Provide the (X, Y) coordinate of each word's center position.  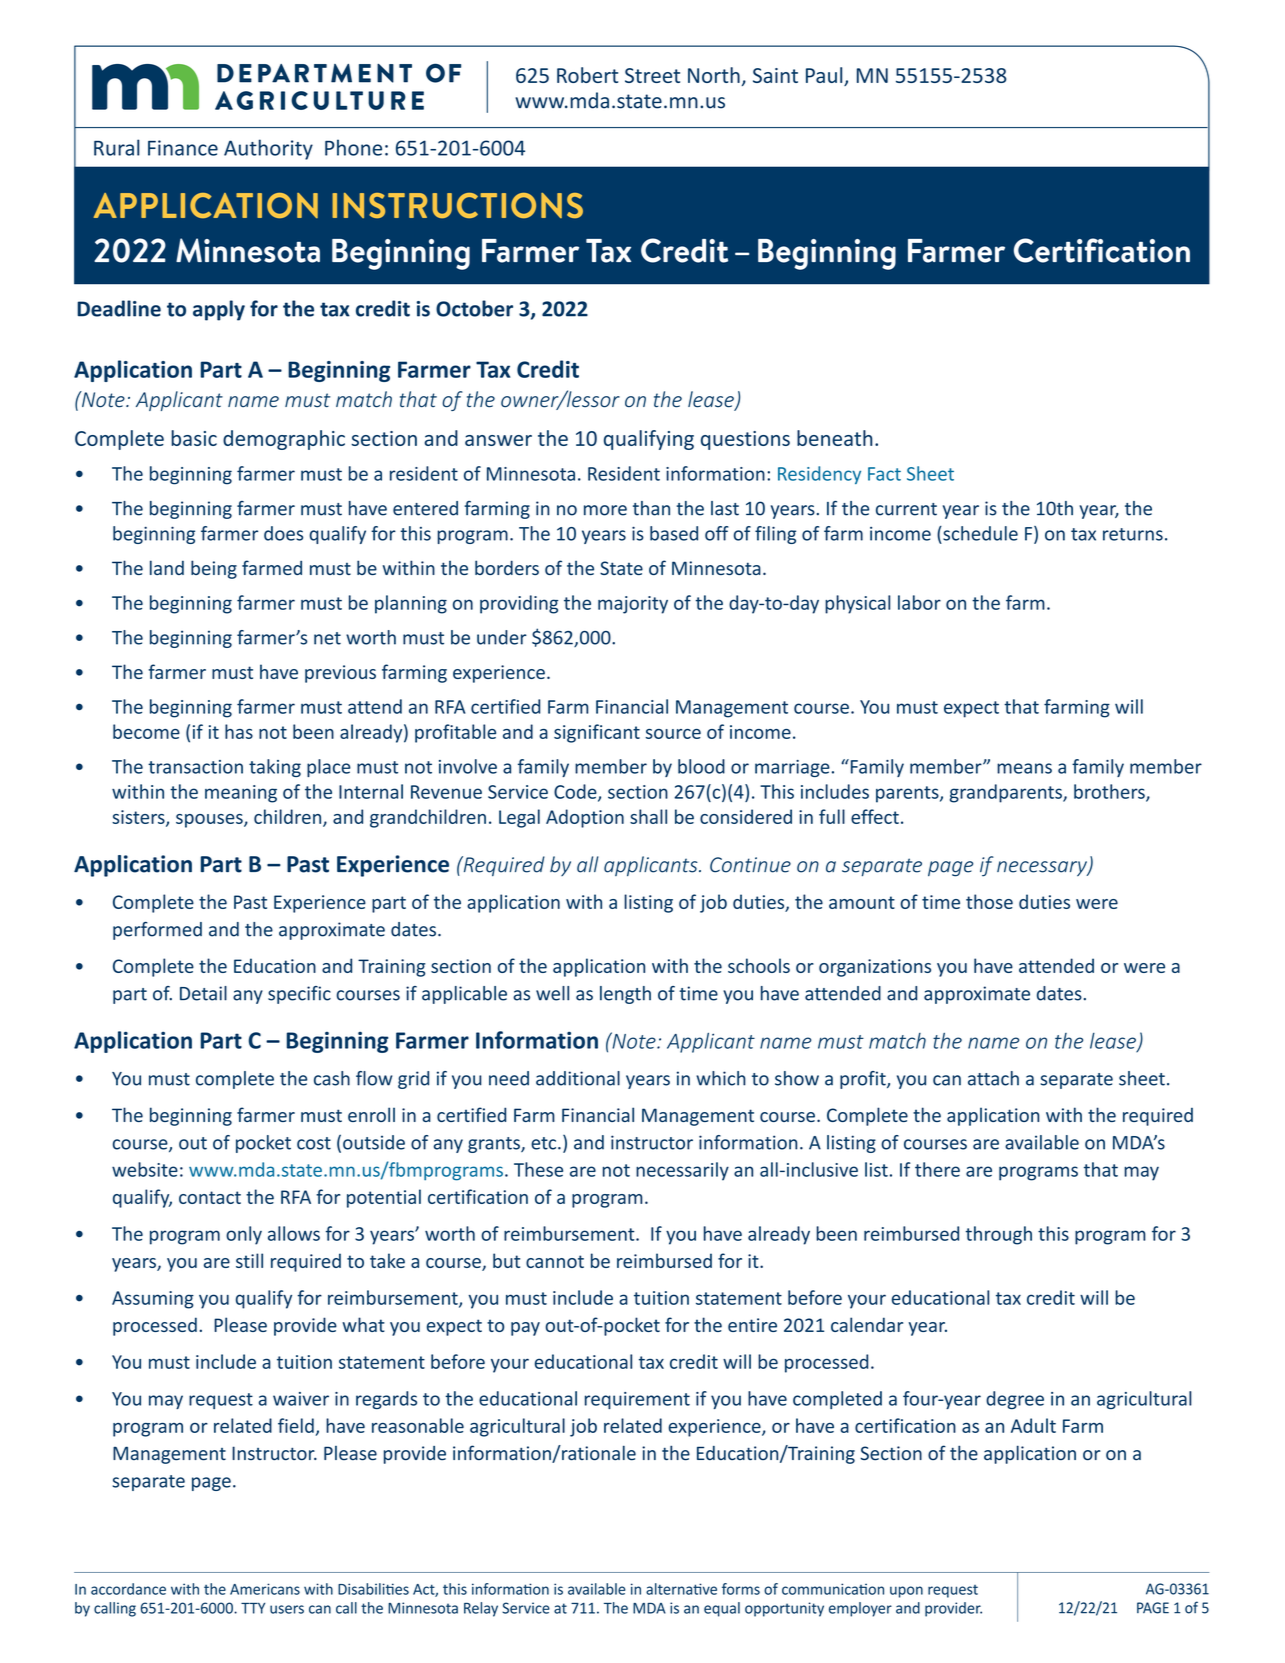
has (239, 731)
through (999, 1235)
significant (597, 733)
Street (652, 75)
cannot (555, 1261)
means (1024, 768)
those (989, 901)
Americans (265, 1589)
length (625, 995)
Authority (268, 149)
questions (745, 440)
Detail (203, 993)
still (249, 1260)
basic (194, 438)
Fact (884, 474)
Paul (825, 76)
